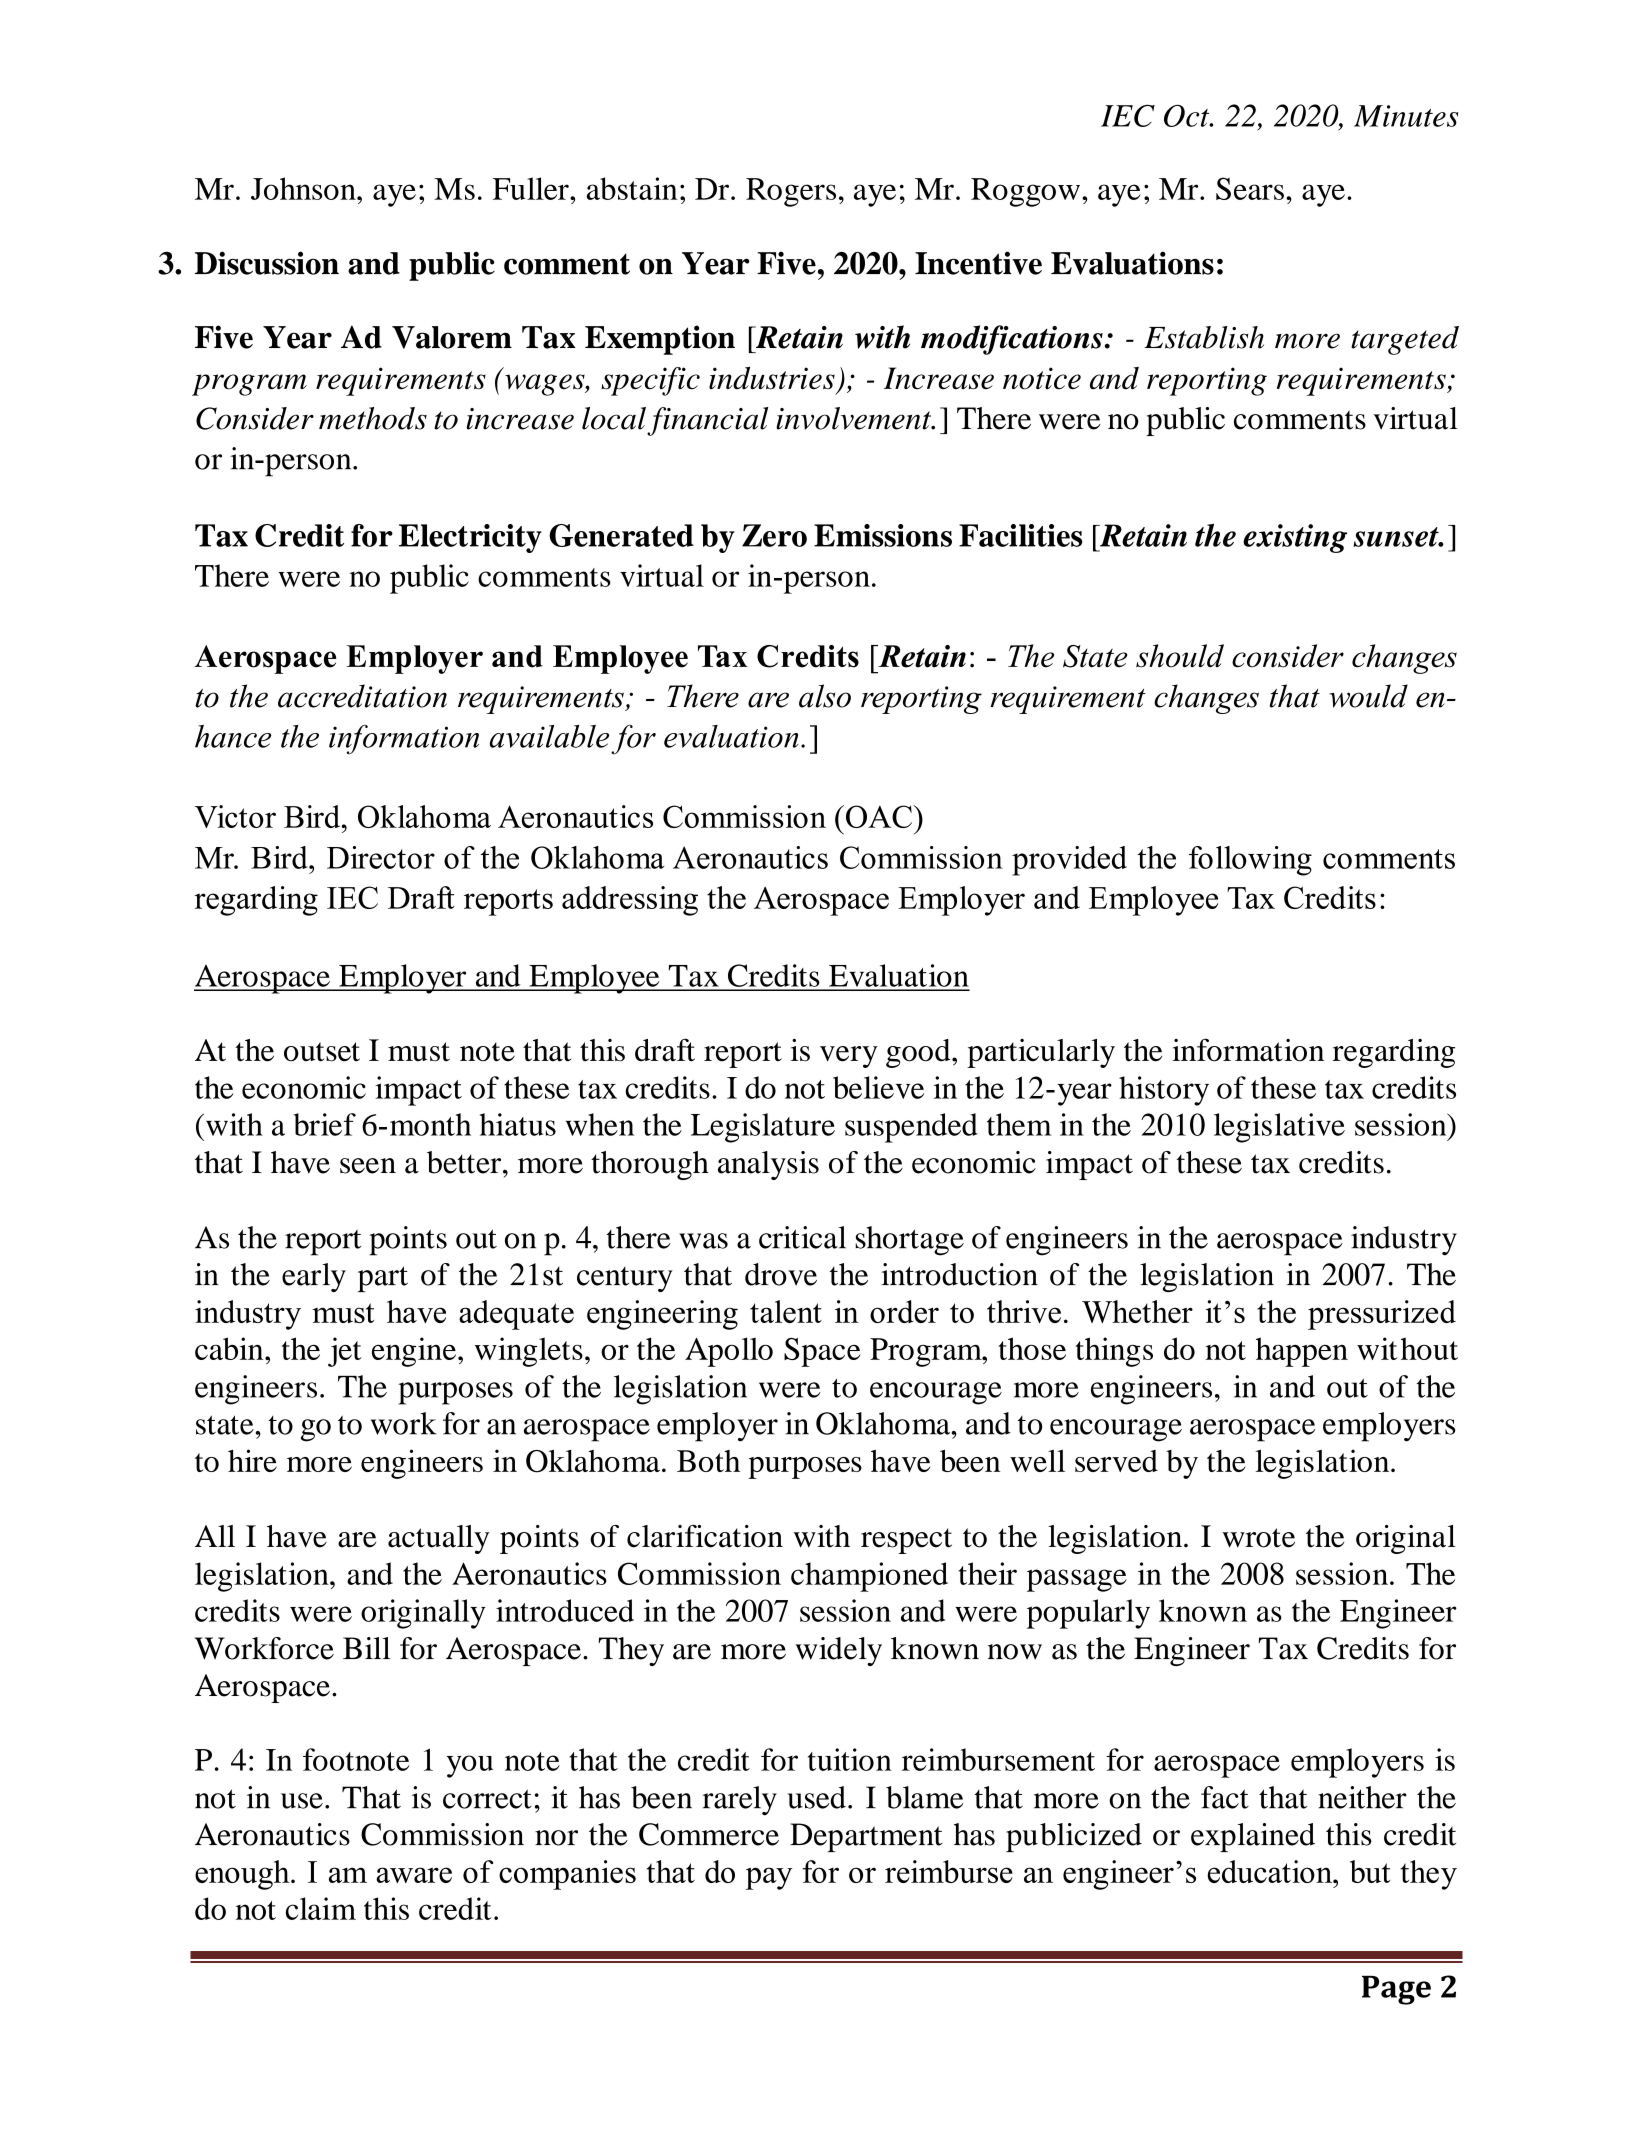 The height and width of the screenshot is (2138, 1652). I want to click on wrote, so click(1258, 1538).
